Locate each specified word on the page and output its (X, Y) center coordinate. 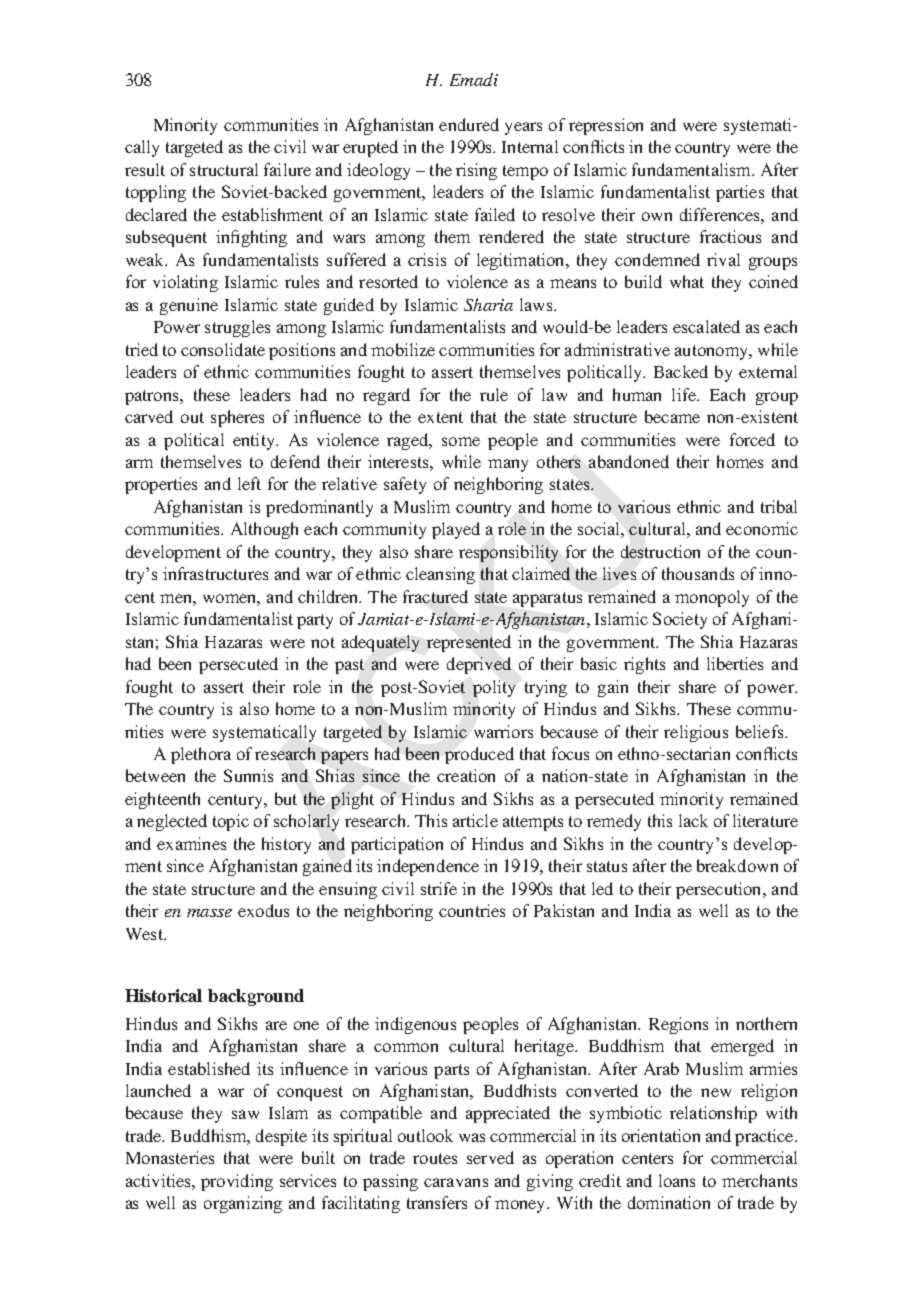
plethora (201, 755)
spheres (237, 418)
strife (439, 888)
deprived (479, 665)
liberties (735, 663)
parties (740, 193)
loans (677, 1180)
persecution (720, 890)
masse (209, 913)
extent (440, 417)
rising (476, 171)
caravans (456, 1182)
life (685, 394)
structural (224, 169)
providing (237, 1182)
